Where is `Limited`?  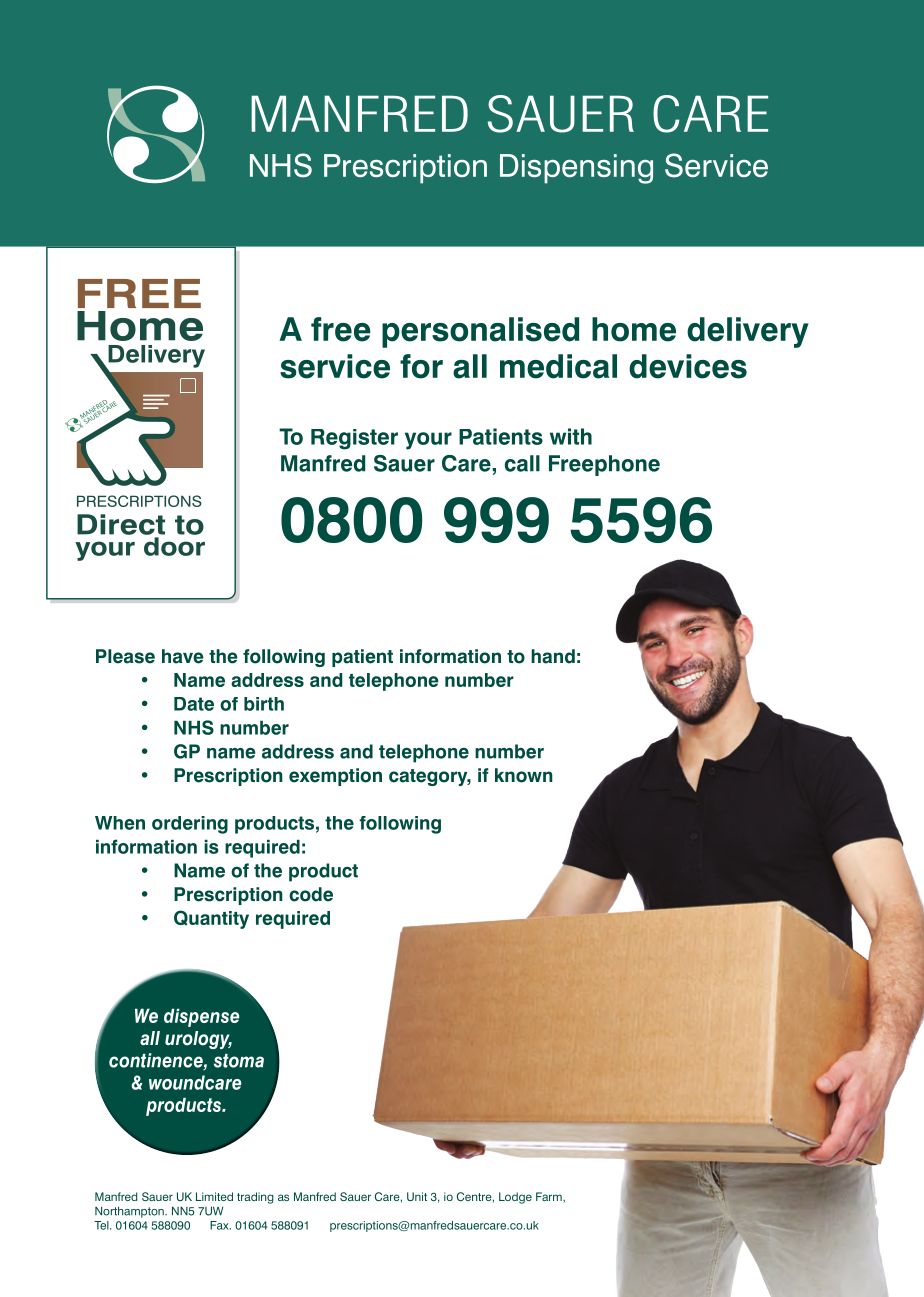
Limited is located at coordinates (214, 1196).
